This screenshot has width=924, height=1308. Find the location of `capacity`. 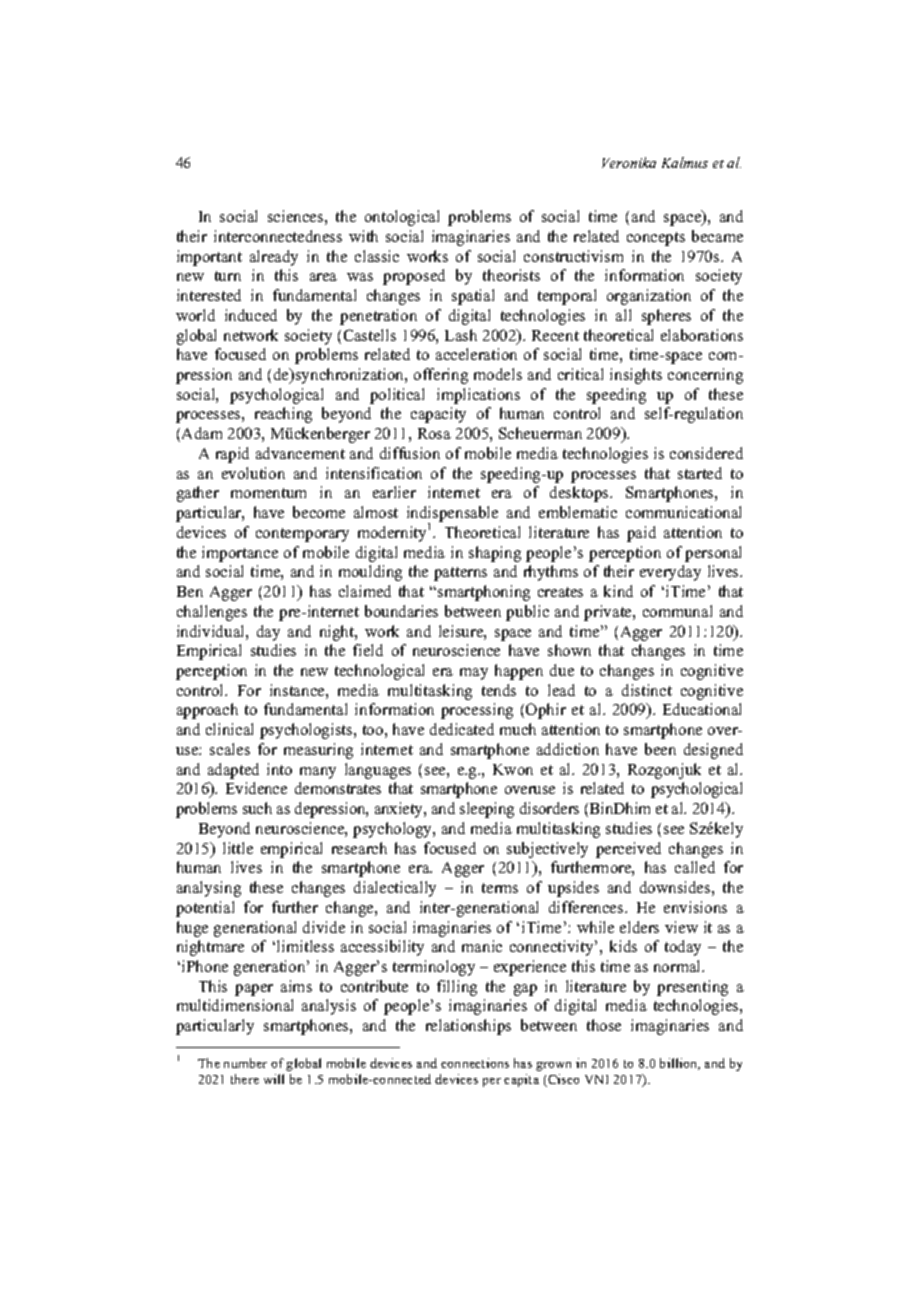

capacity is located at coordinates (438, 415).
